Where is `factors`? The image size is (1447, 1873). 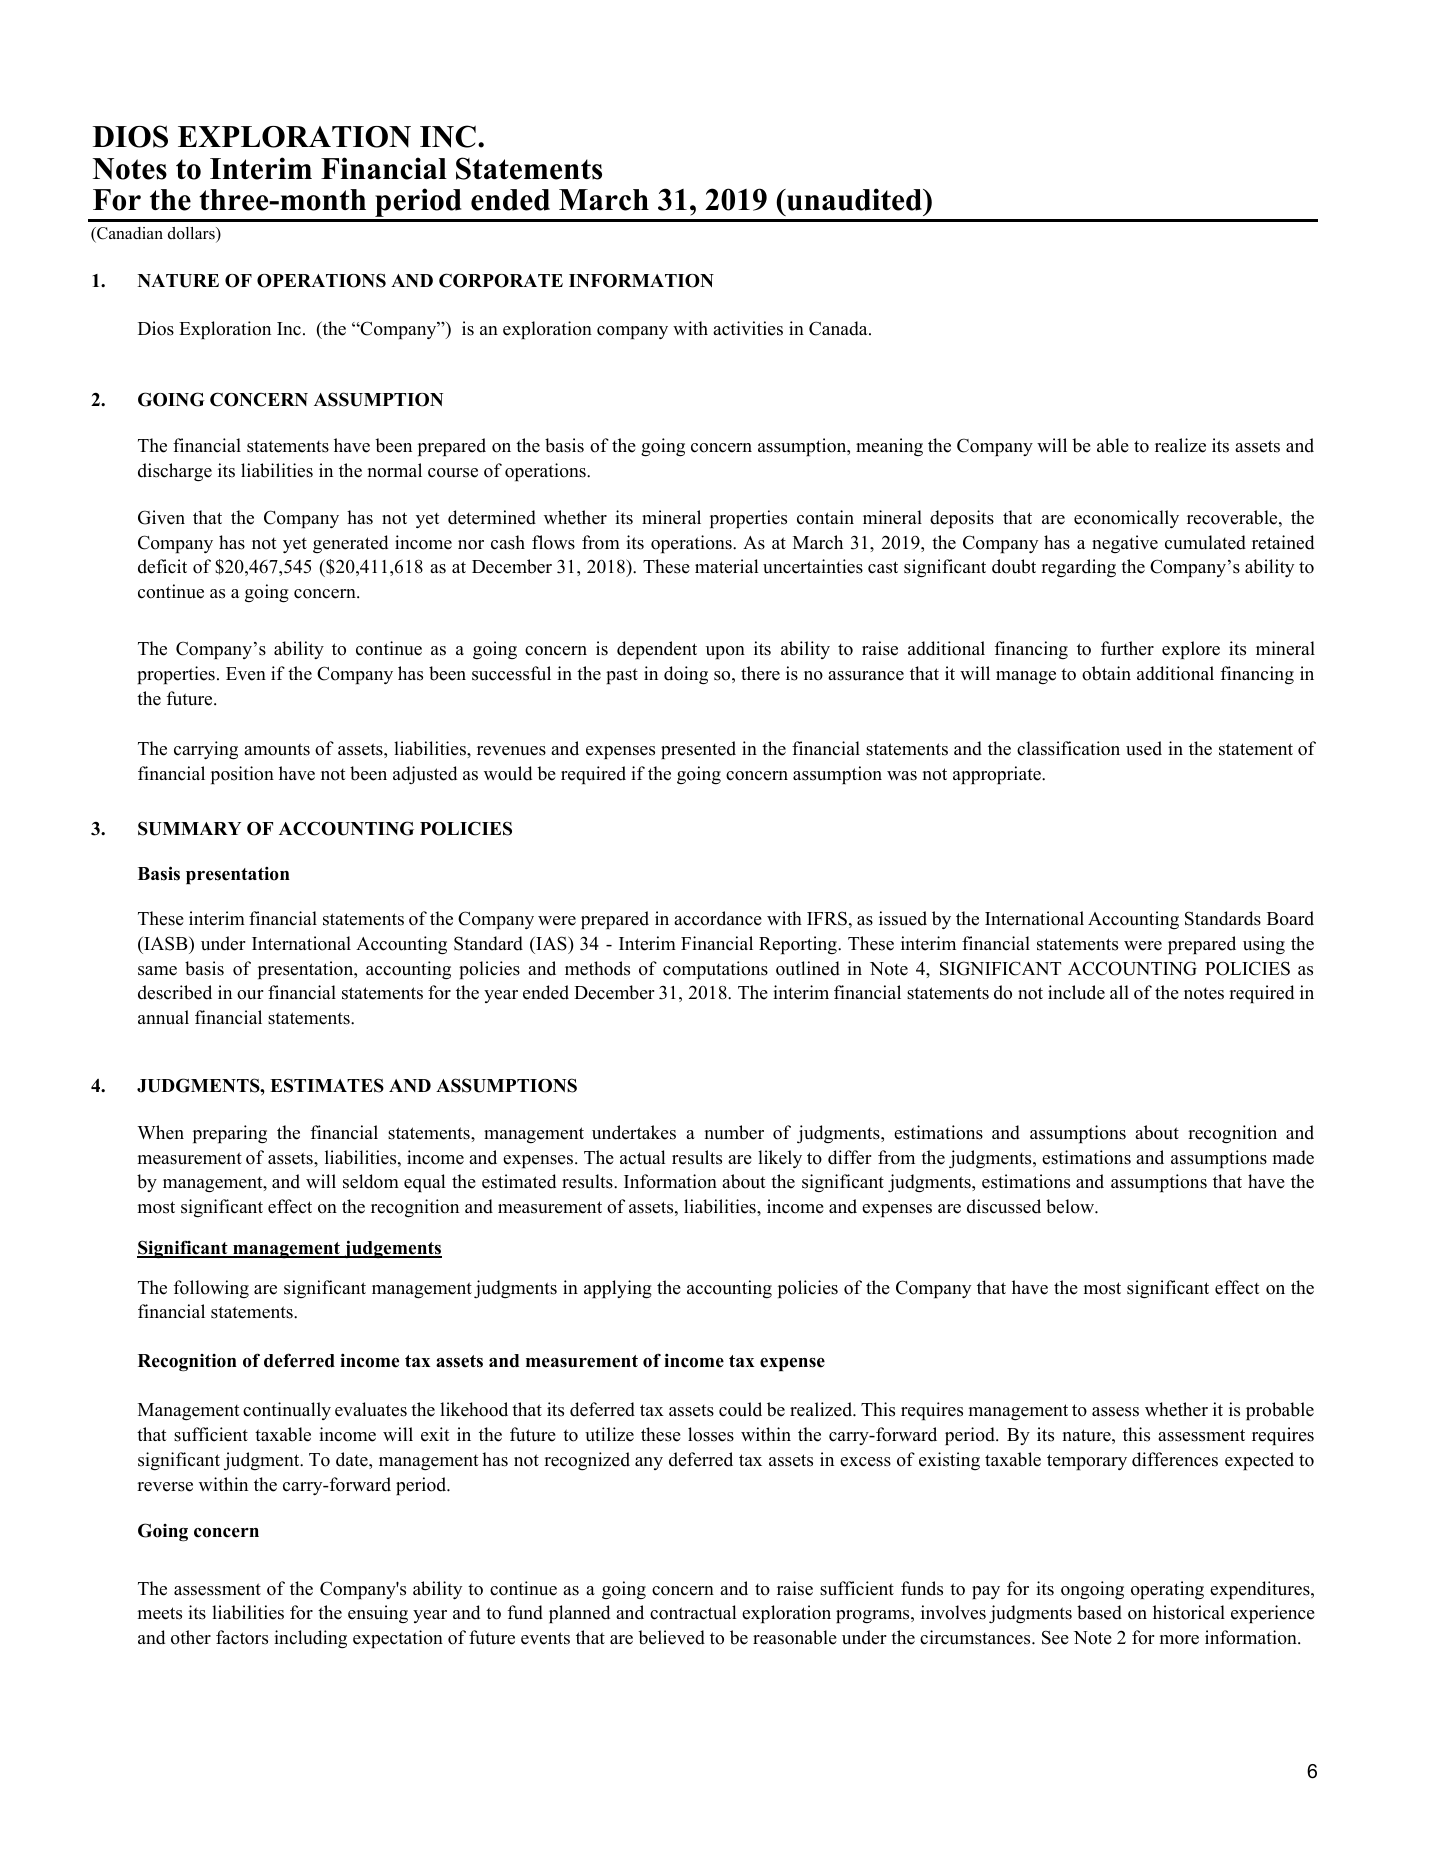
factors is located at coordinates (242, 1637).
